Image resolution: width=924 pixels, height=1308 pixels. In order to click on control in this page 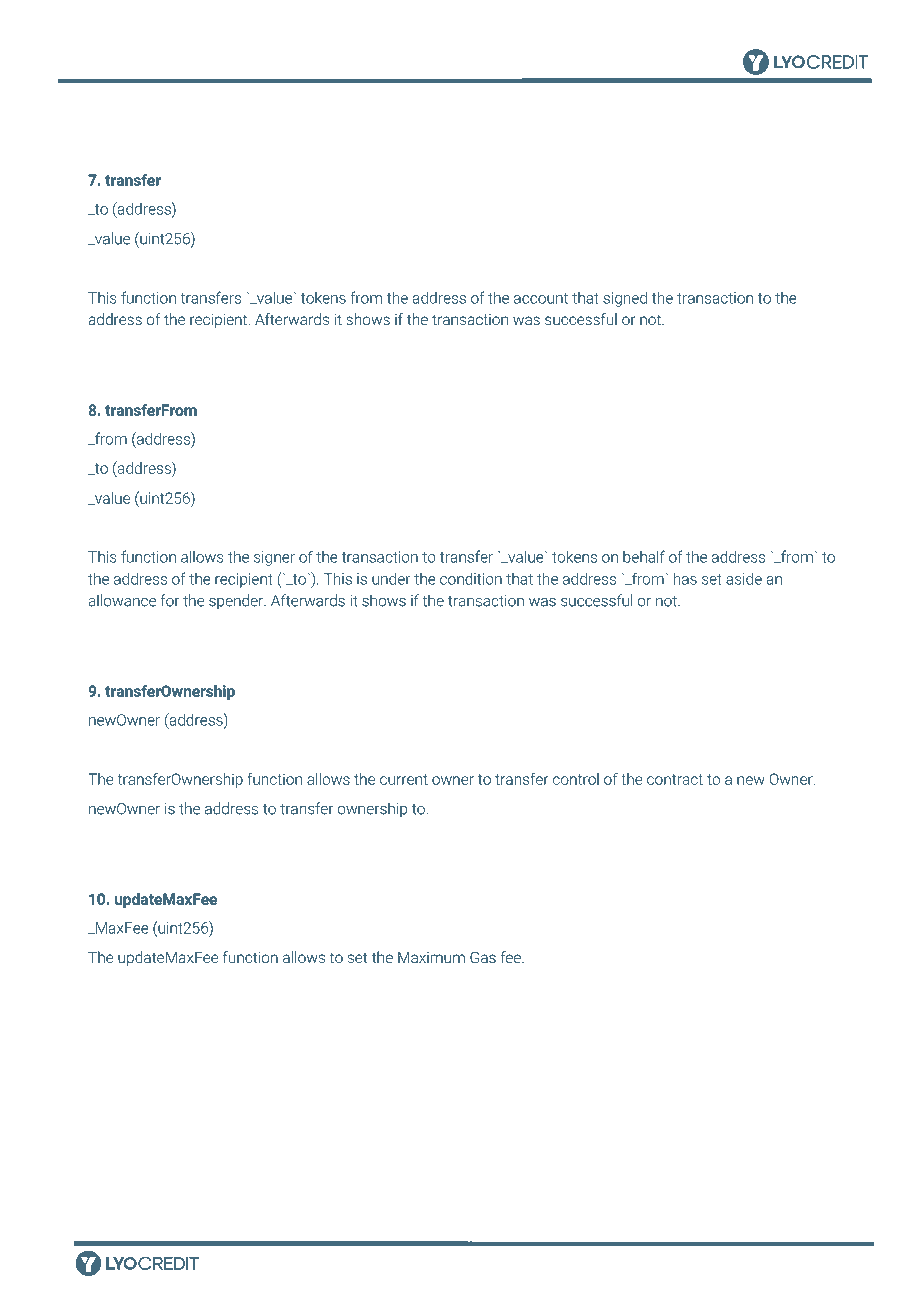, I will do `click(576, 779)`.
